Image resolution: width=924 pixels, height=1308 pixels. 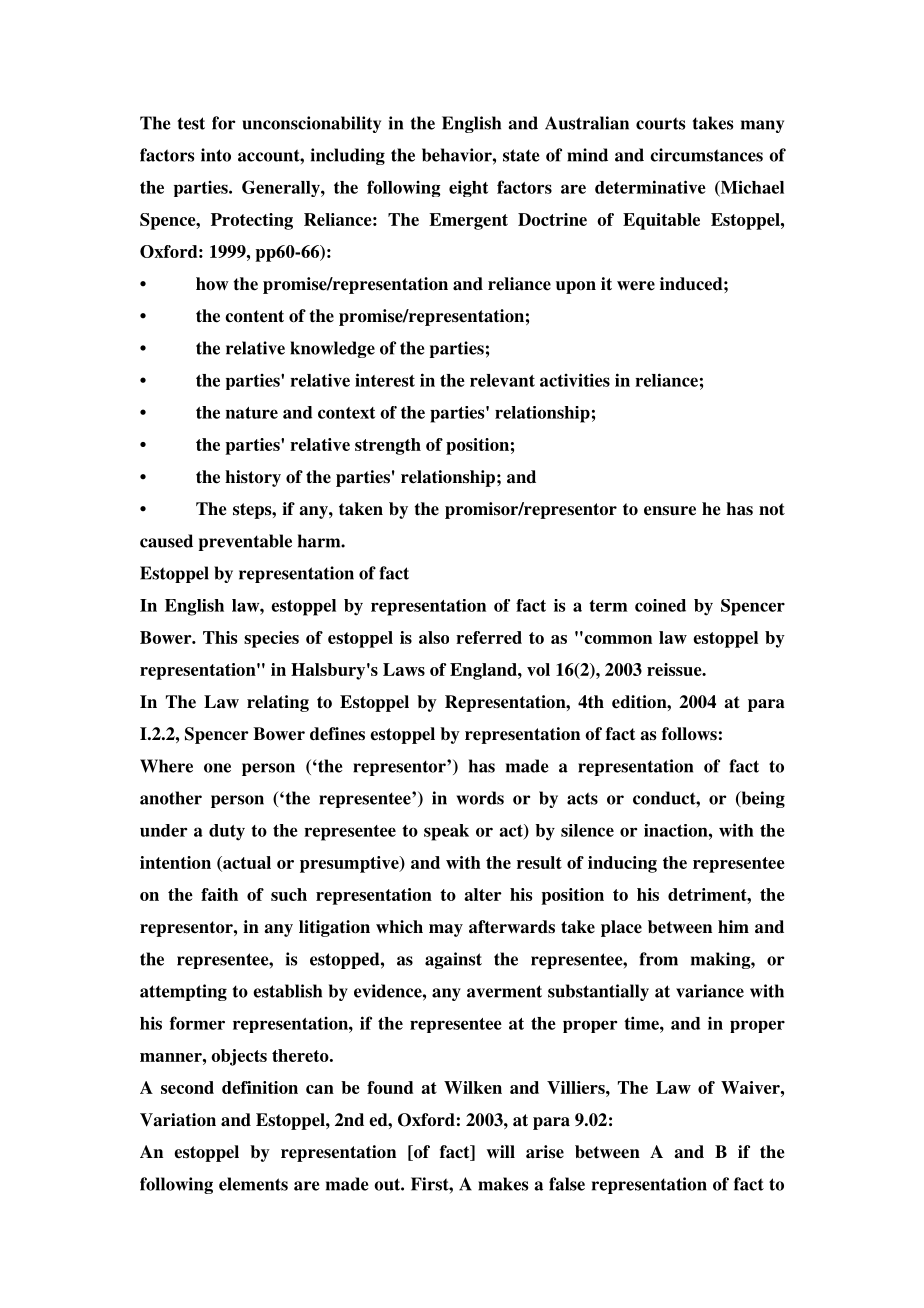 What do you see at coordinates (216, 155) in the document?
I see `into` at bounding box center [216, 155].
